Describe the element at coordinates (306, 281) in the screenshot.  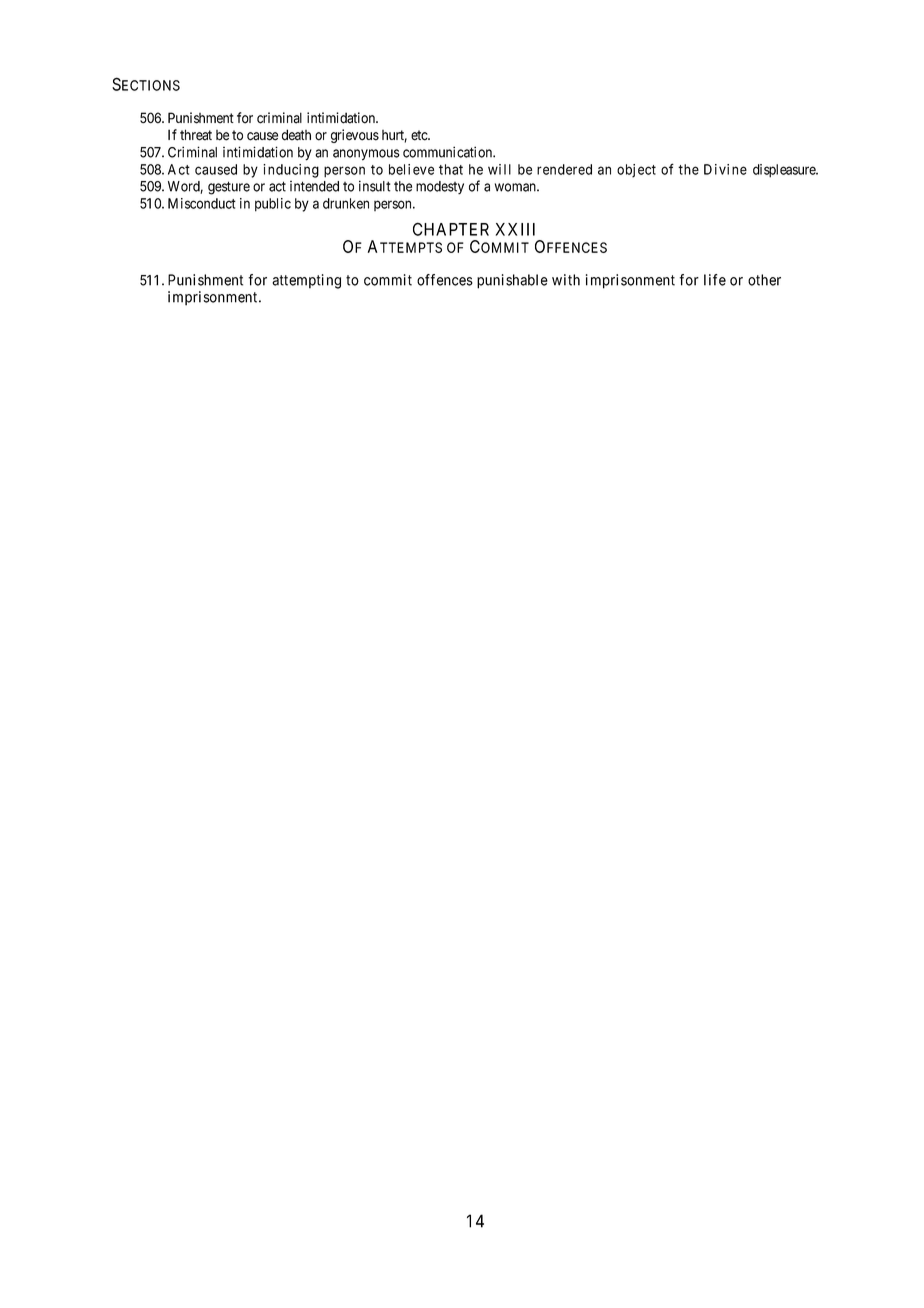
I see `attempting` at that location.
